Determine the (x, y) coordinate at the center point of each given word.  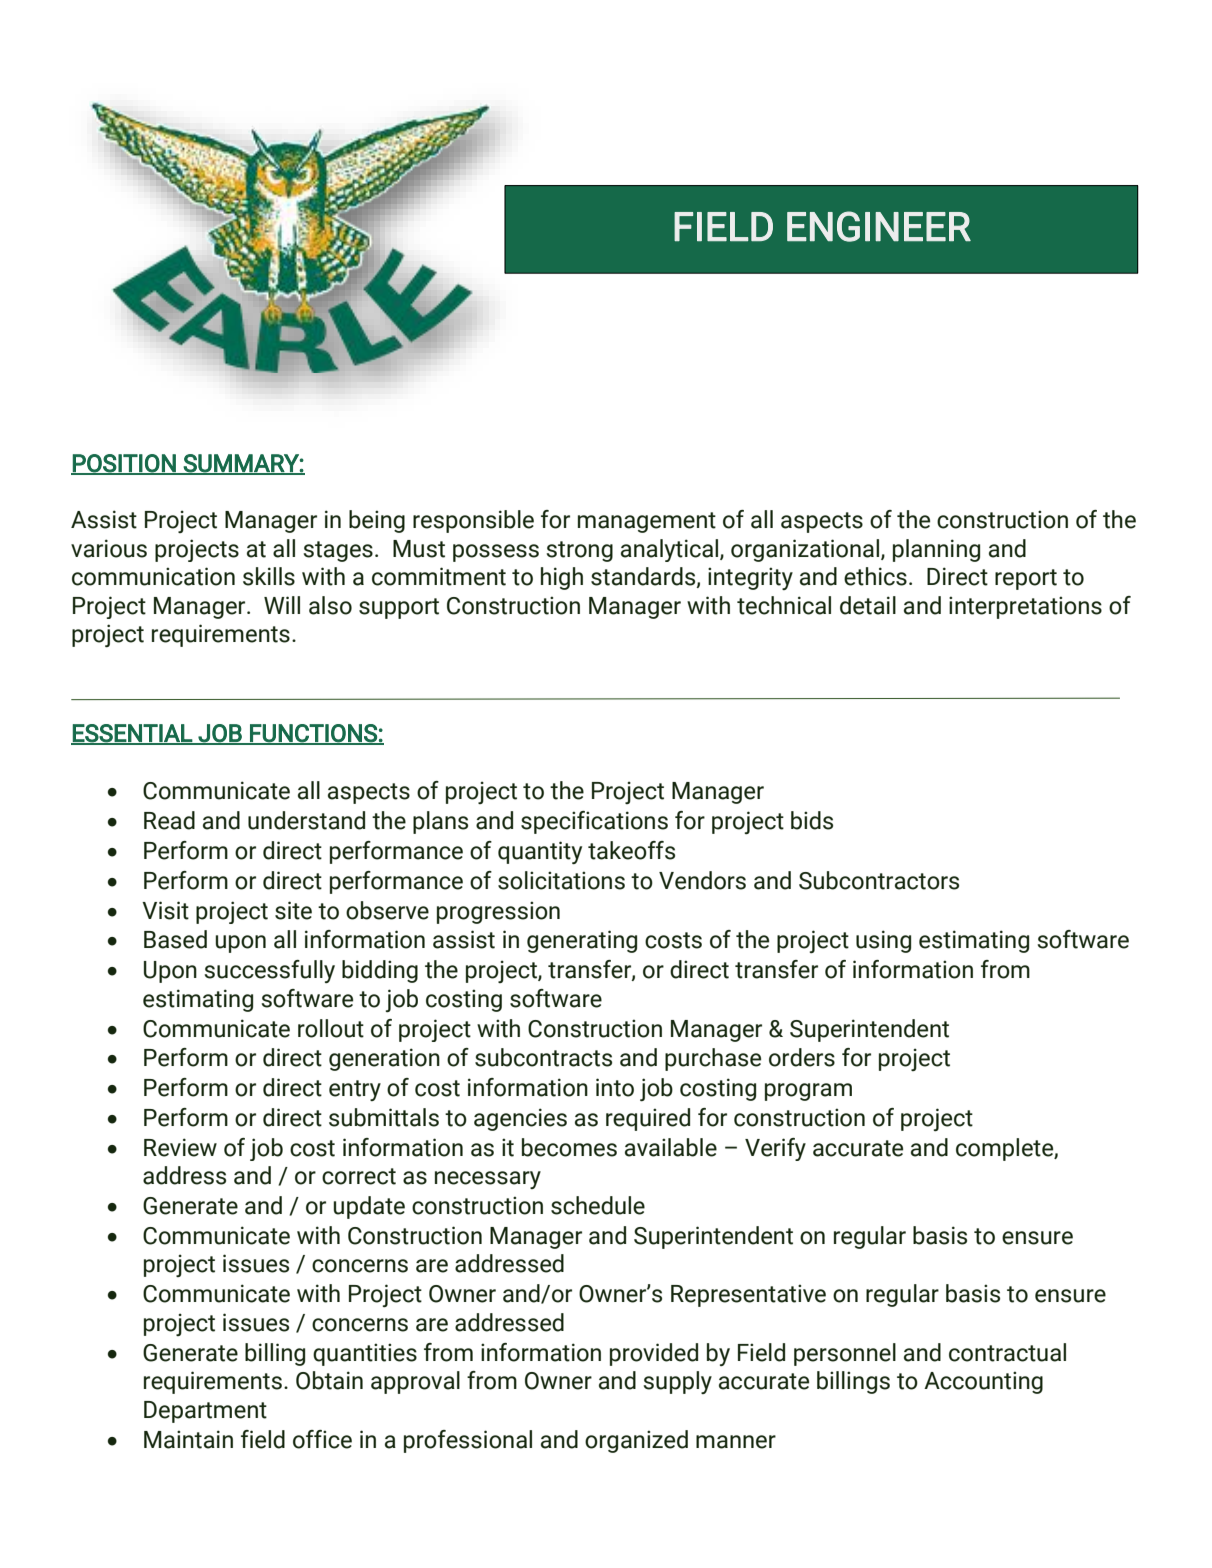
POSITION (124, 464)
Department (205, 1412)
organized (636, 1441)
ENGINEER (879, 226)
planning (936, 550)
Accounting (983, 1382)
